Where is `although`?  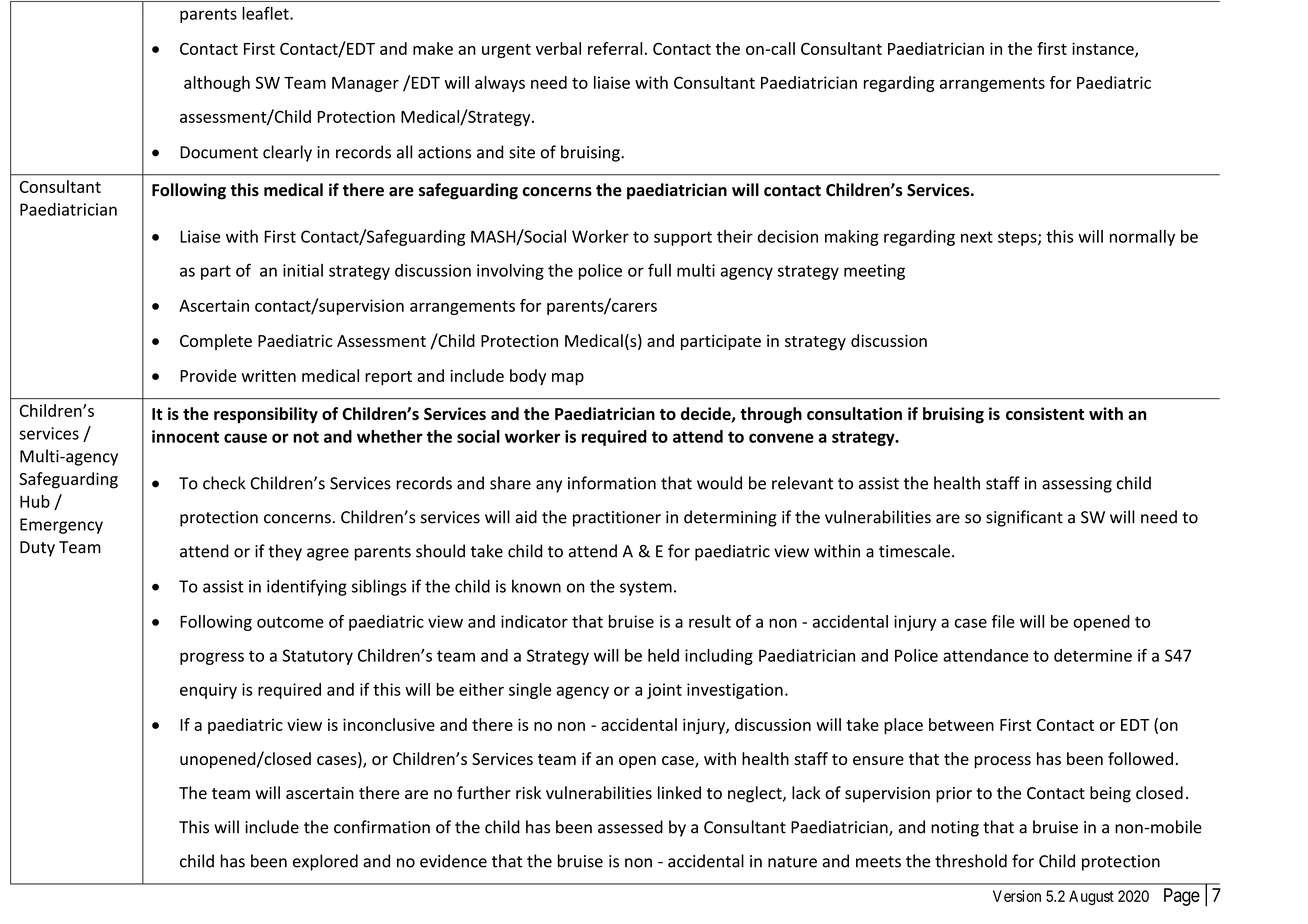 although is located at coordinates (217, 84).
